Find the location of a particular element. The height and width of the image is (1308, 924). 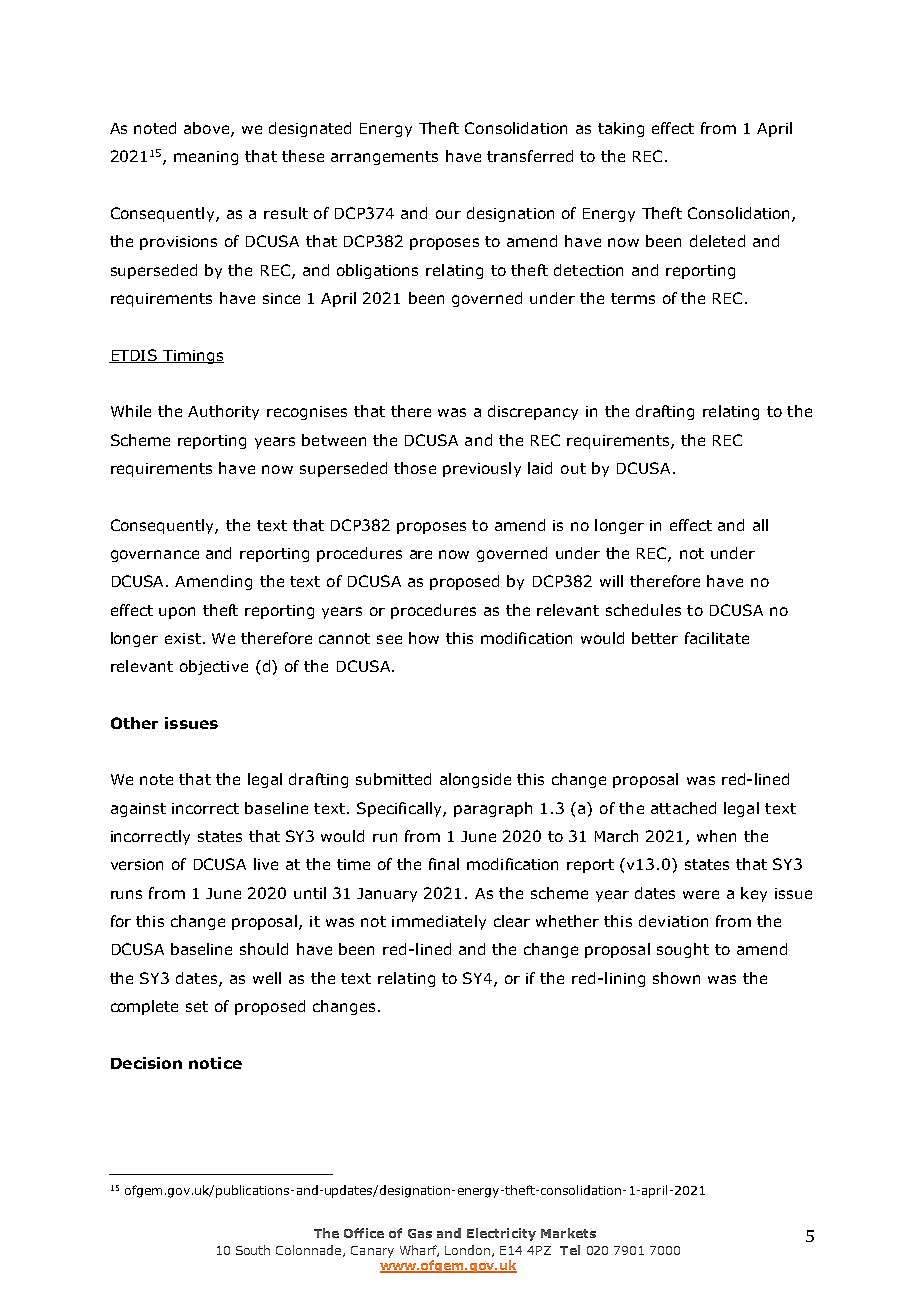

schedules is located at coordinates (643, 610).
